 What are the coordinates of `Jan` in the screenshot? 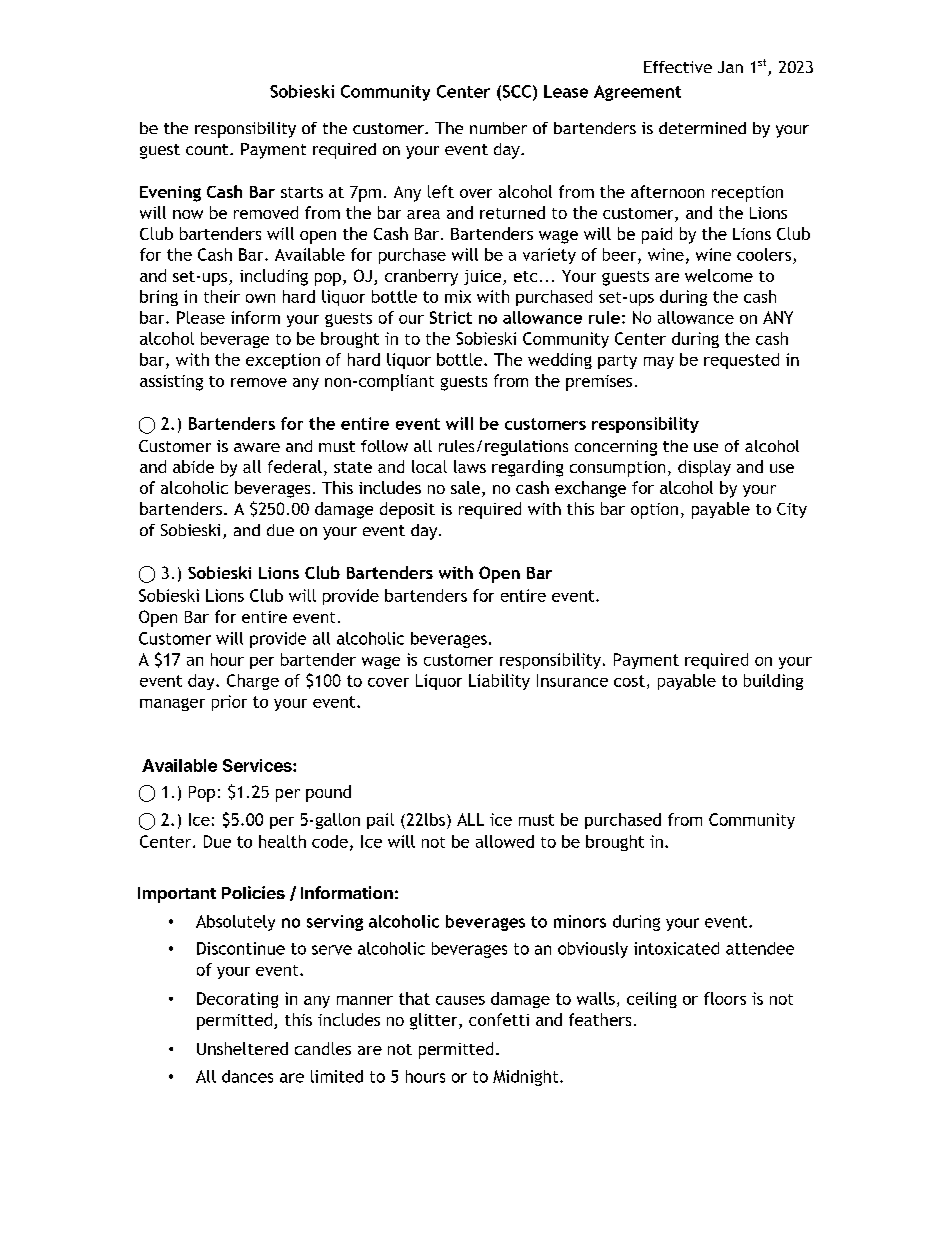 It's located at (730, 67).
